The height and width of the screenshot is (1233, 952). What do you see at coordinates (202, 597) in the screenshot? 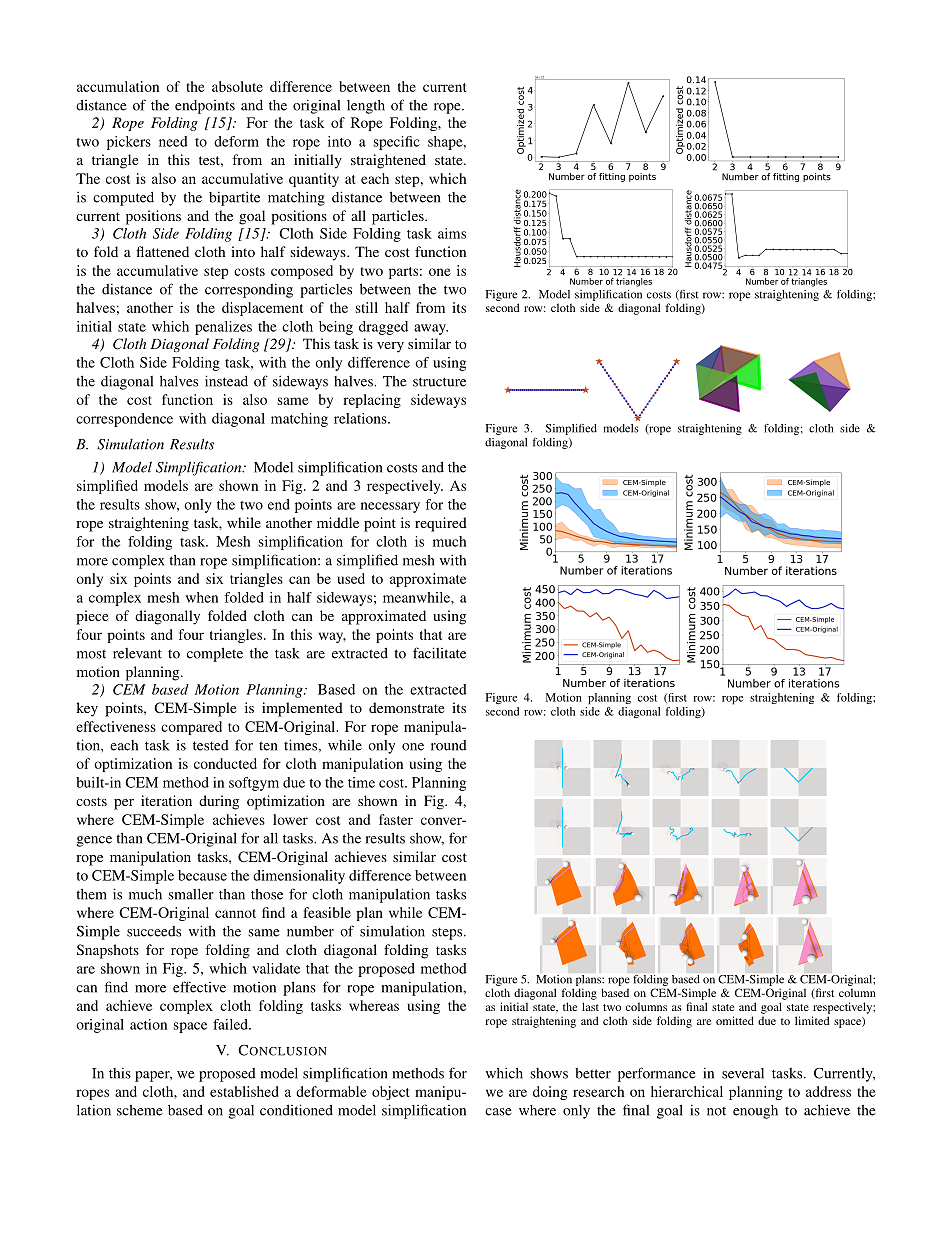
I see `when` at bounding box center [202, 597].
